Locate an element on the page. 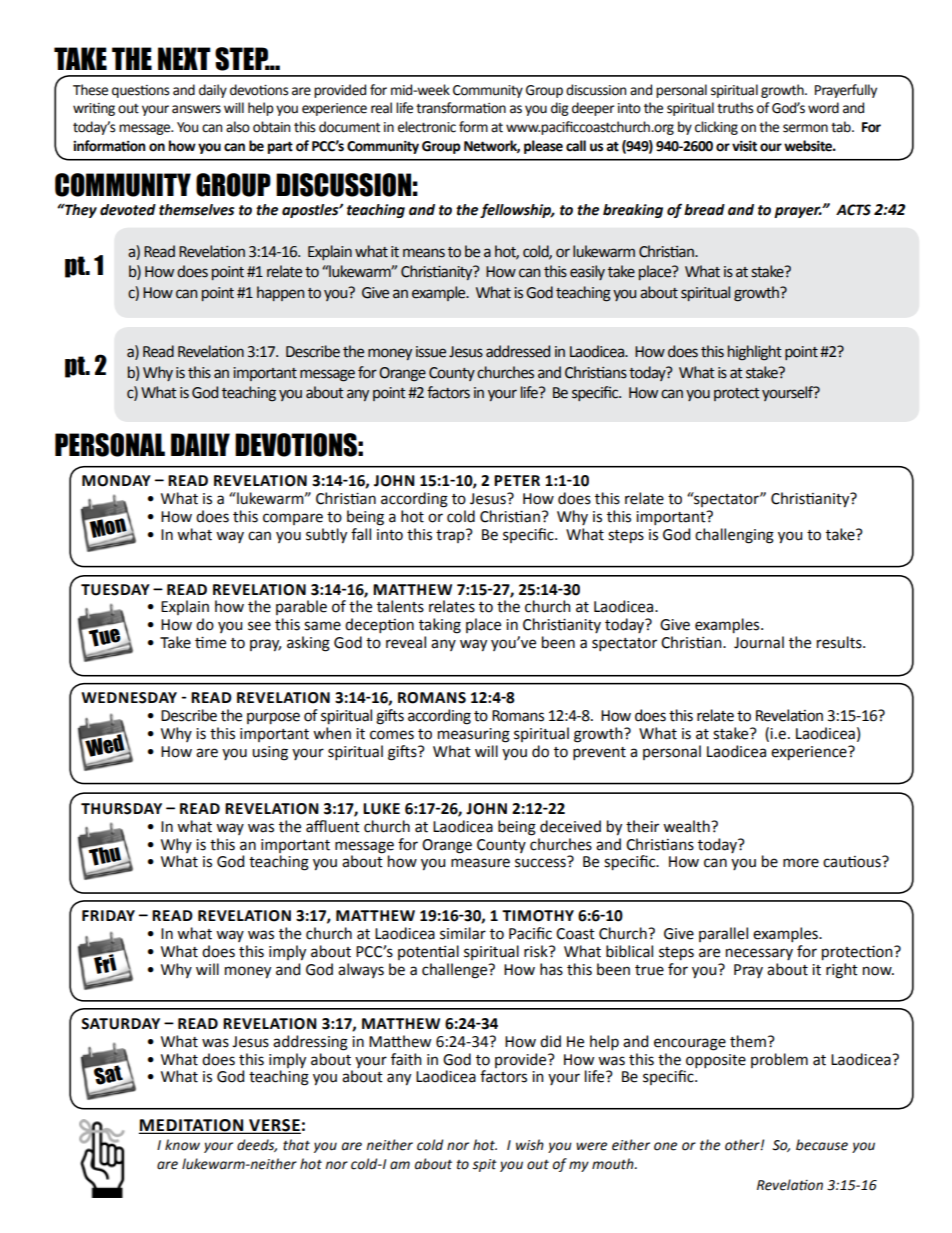  answers is located at coordinates (196, 109).
